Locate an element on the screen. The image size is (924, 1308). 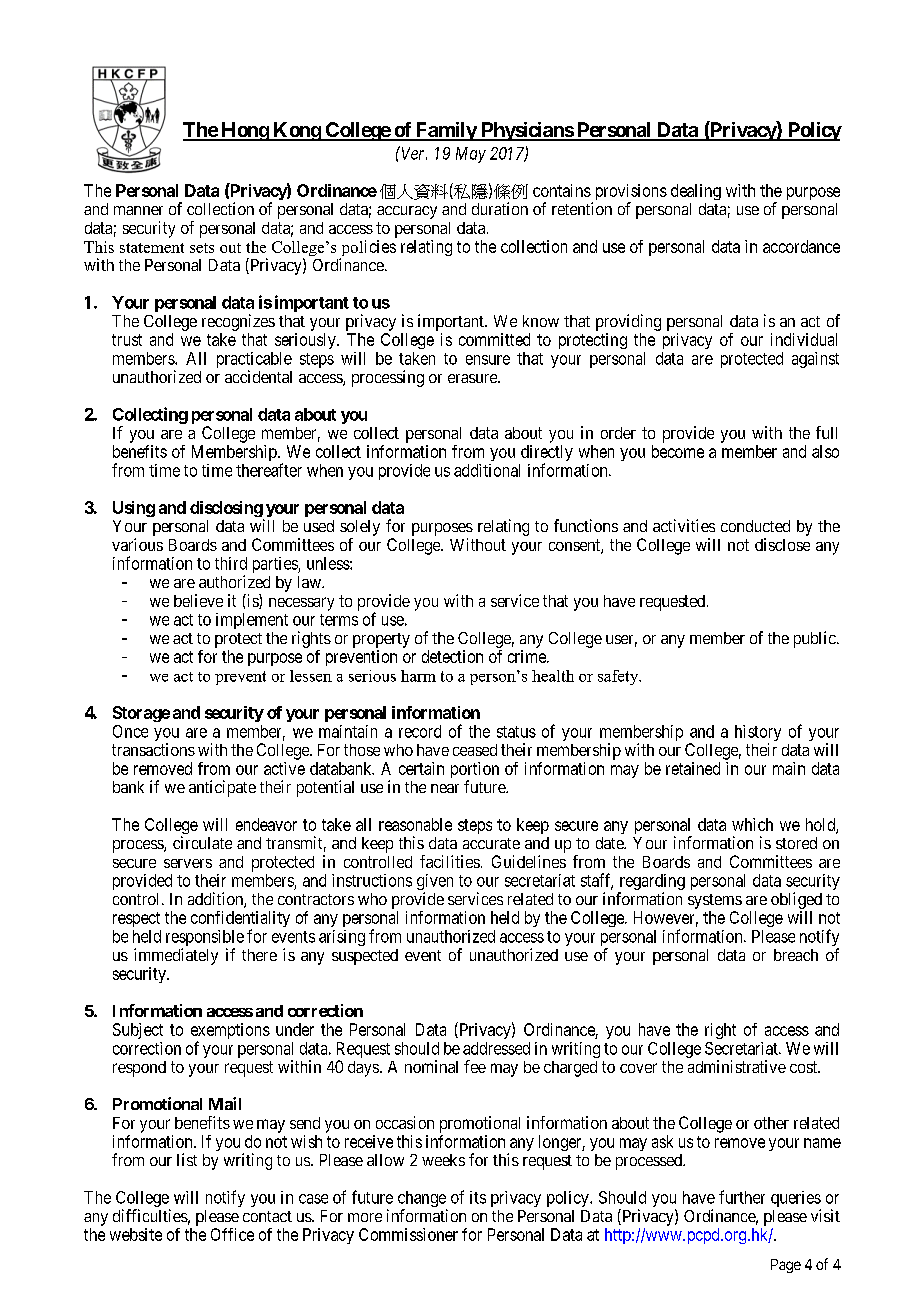
transactions is located at coordinates (153, 749).
